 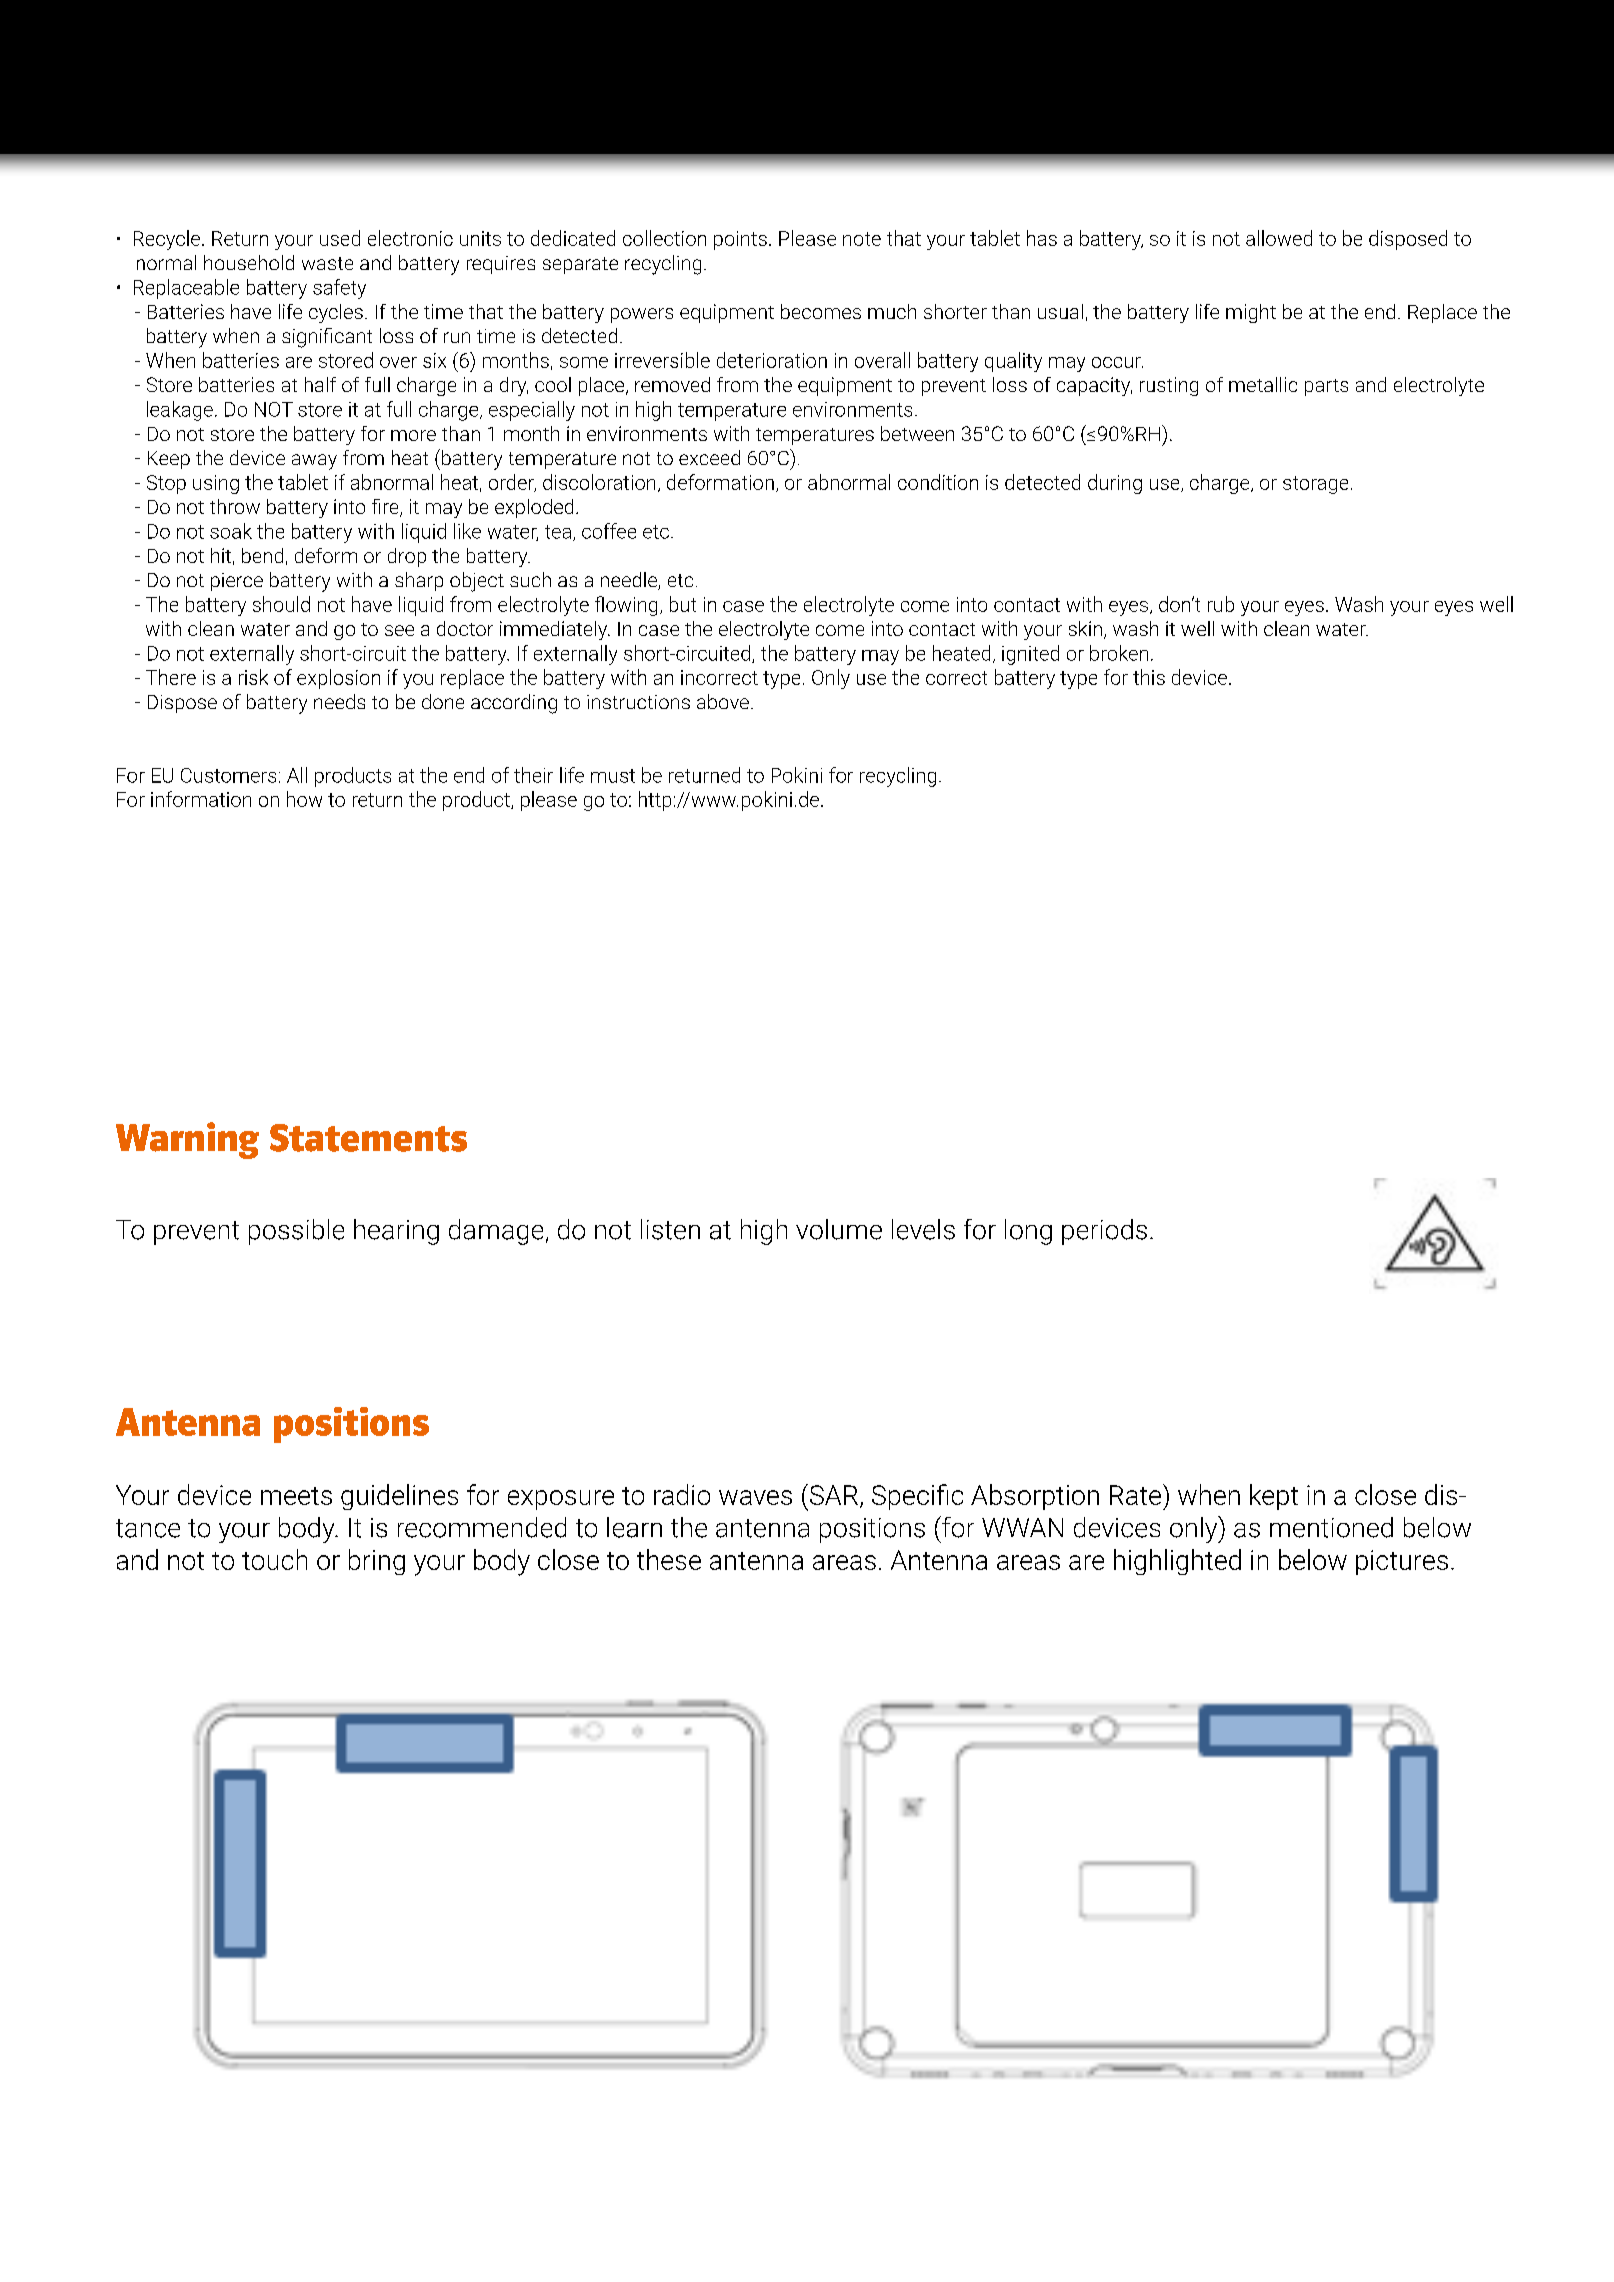 I want to click on periods, so click(x=1104, y=1232).
